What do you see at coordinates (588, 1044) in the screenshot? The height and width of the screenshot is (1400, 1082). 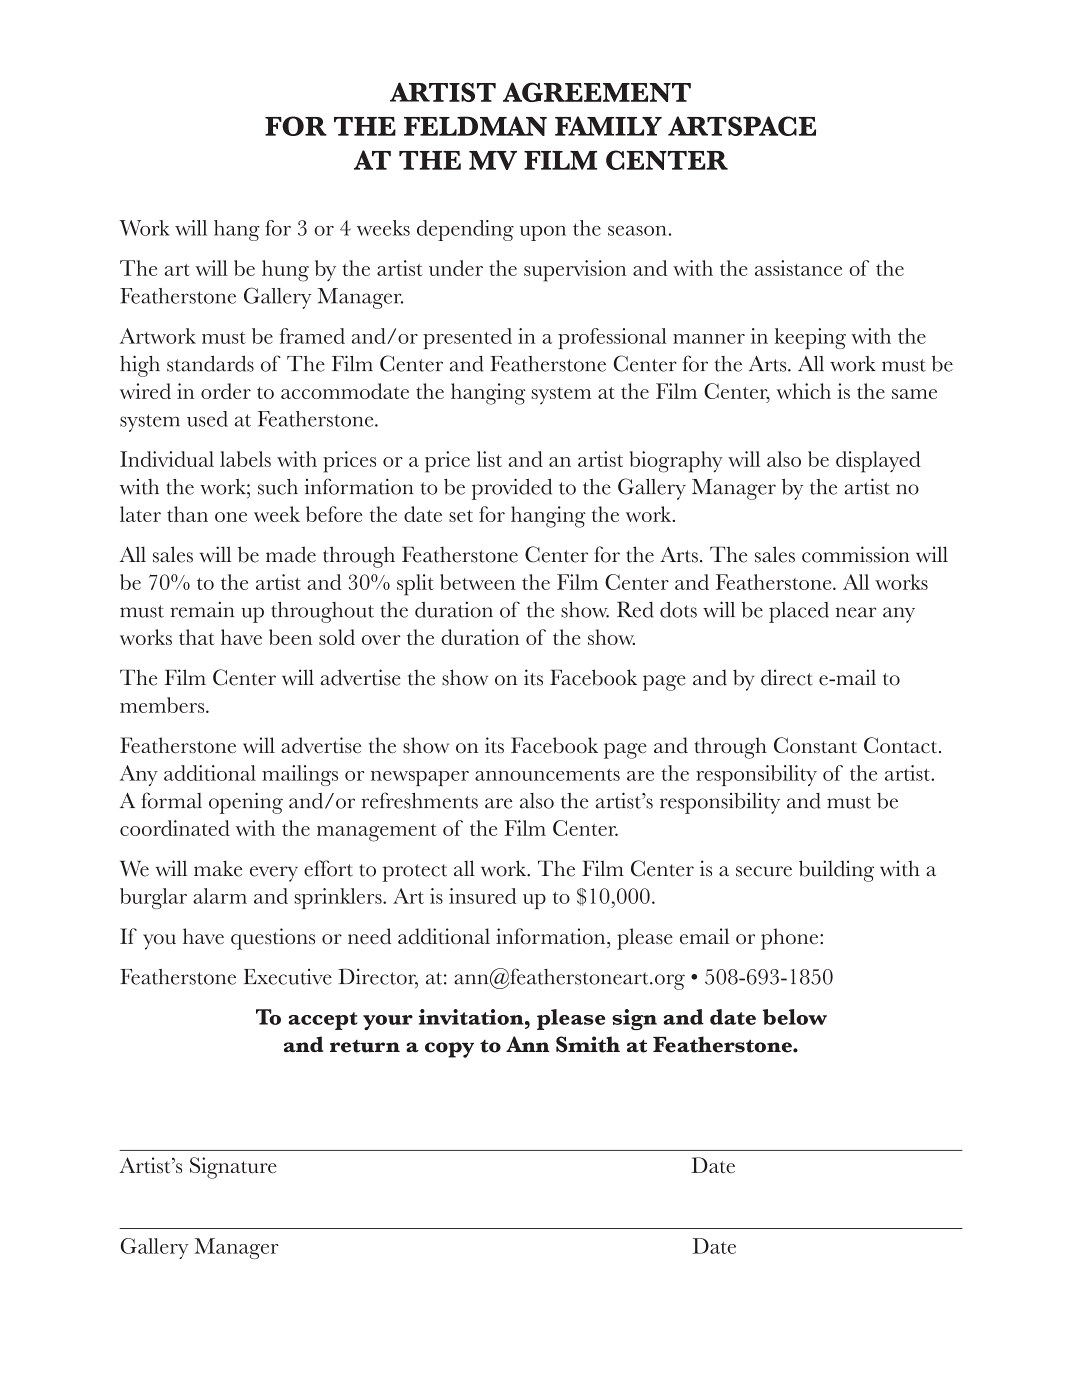 I see `Smith` at bounding box center [588, 1044].
